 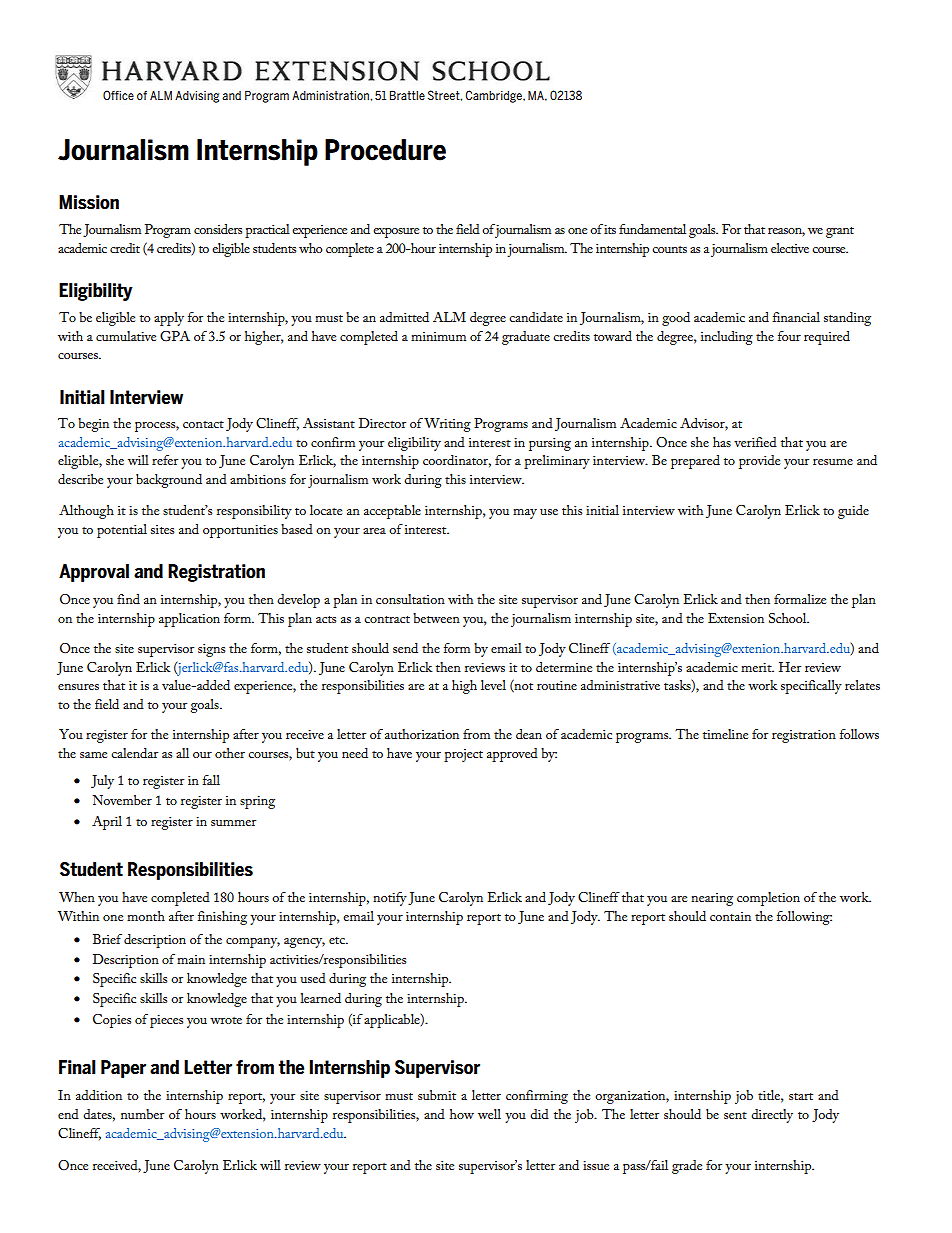 I want to click on Cambridge, so click(x=494, y=96).
